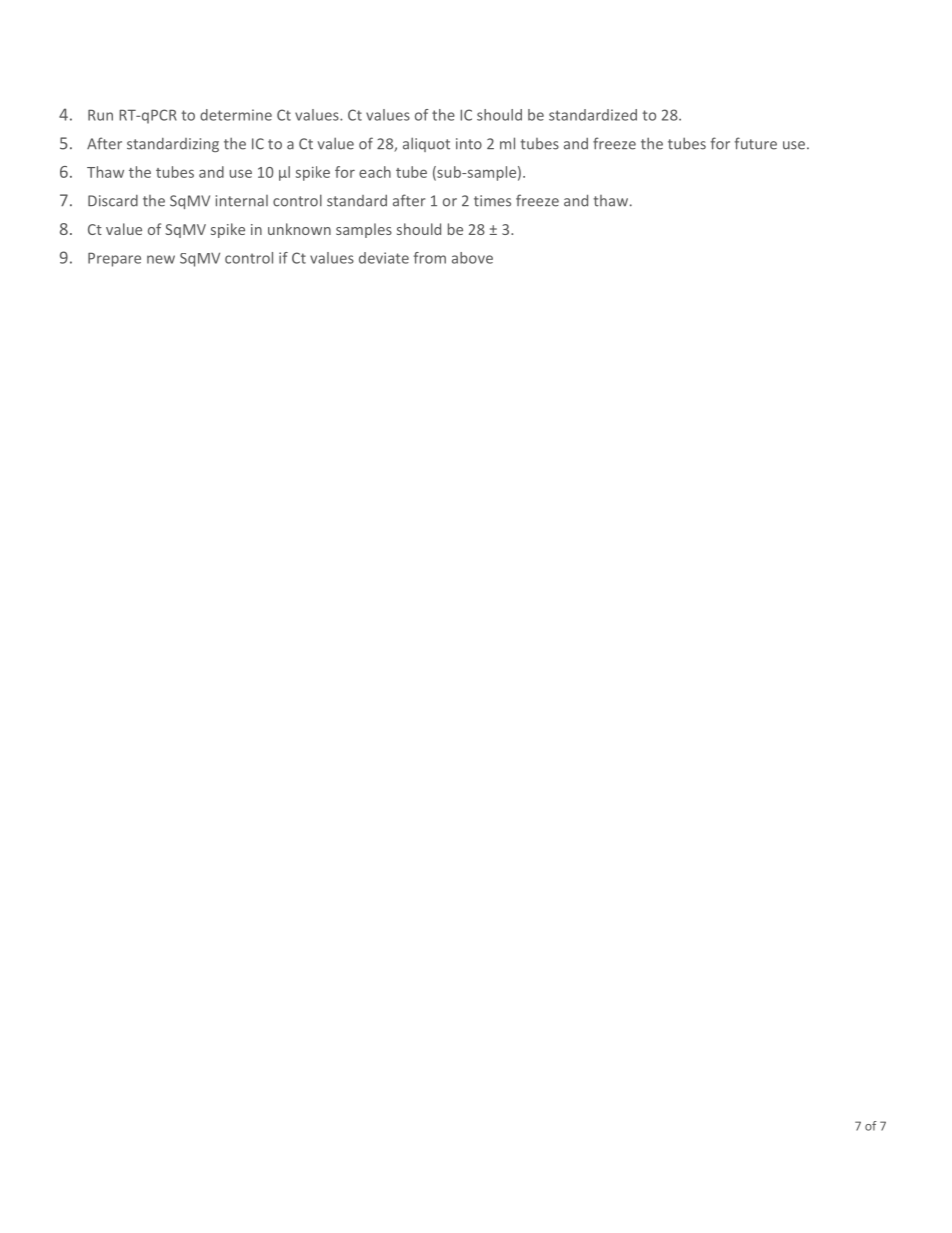  Describe the element at coordinates (430, 258) in the page. I see `from` at that location.
